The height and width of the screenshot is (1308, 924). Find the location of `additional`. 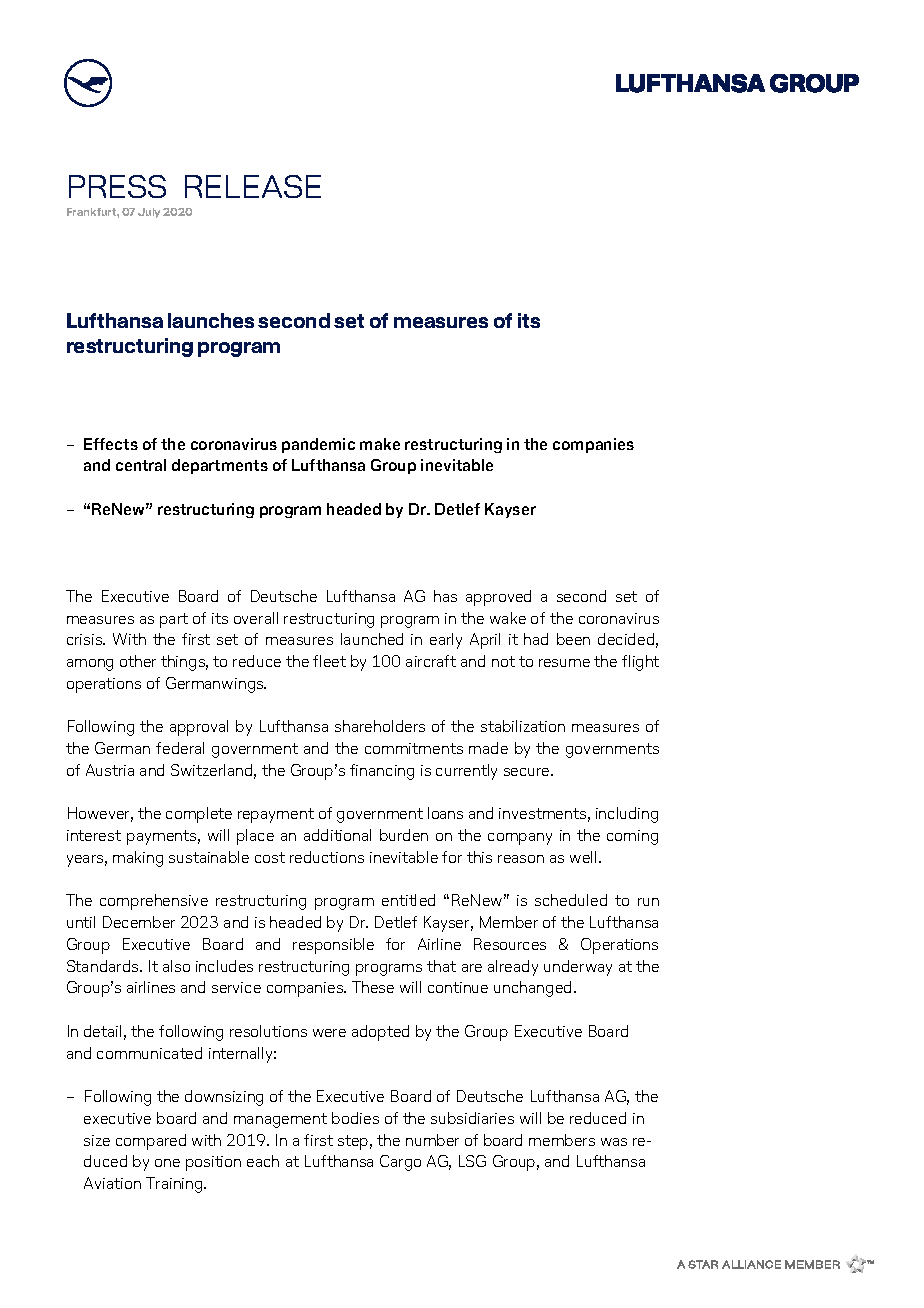

additional is located at coordinates (337, 835).
